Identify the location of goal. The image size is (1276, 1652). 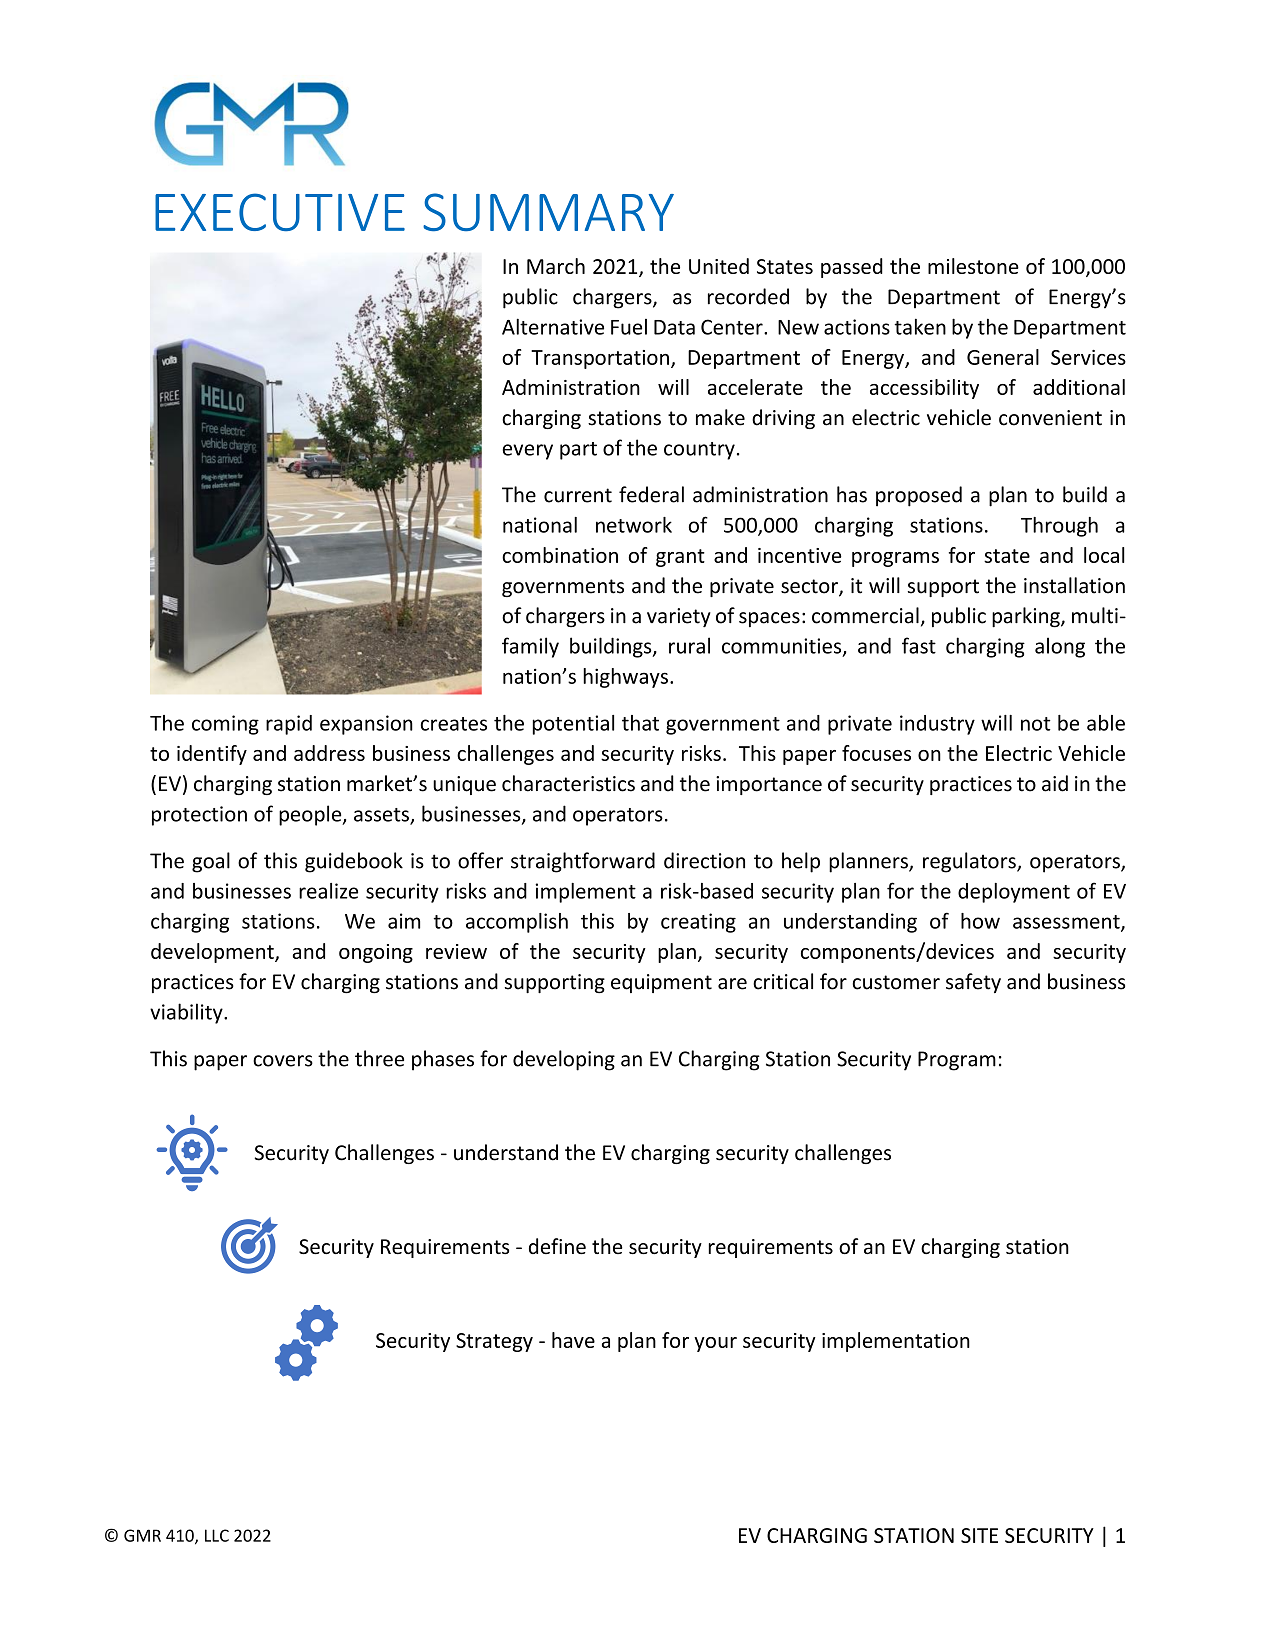
(211, 862).
